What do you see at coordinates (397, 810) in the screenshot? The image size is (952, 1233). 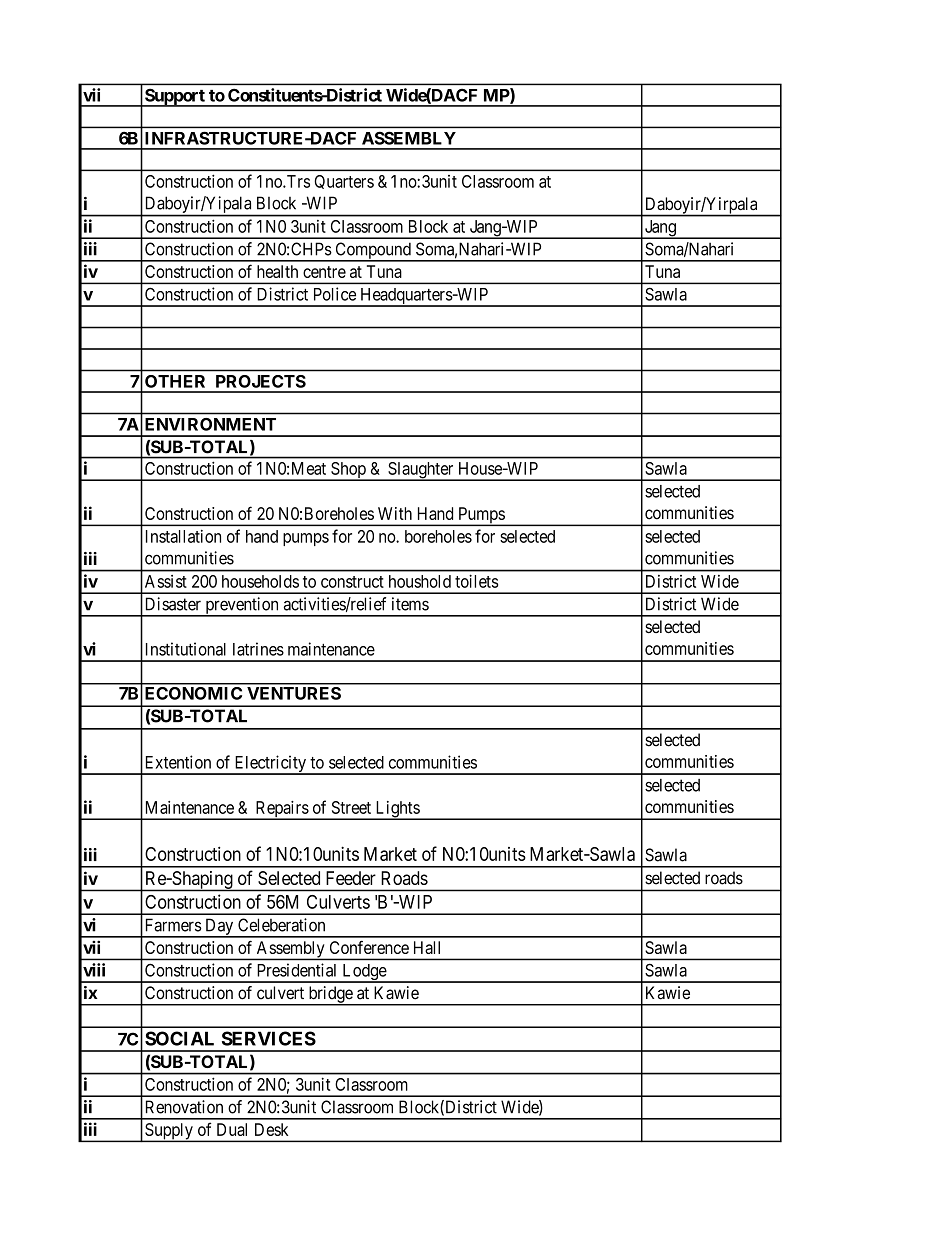 I see `Lights` at bounding box center [397, 810].
